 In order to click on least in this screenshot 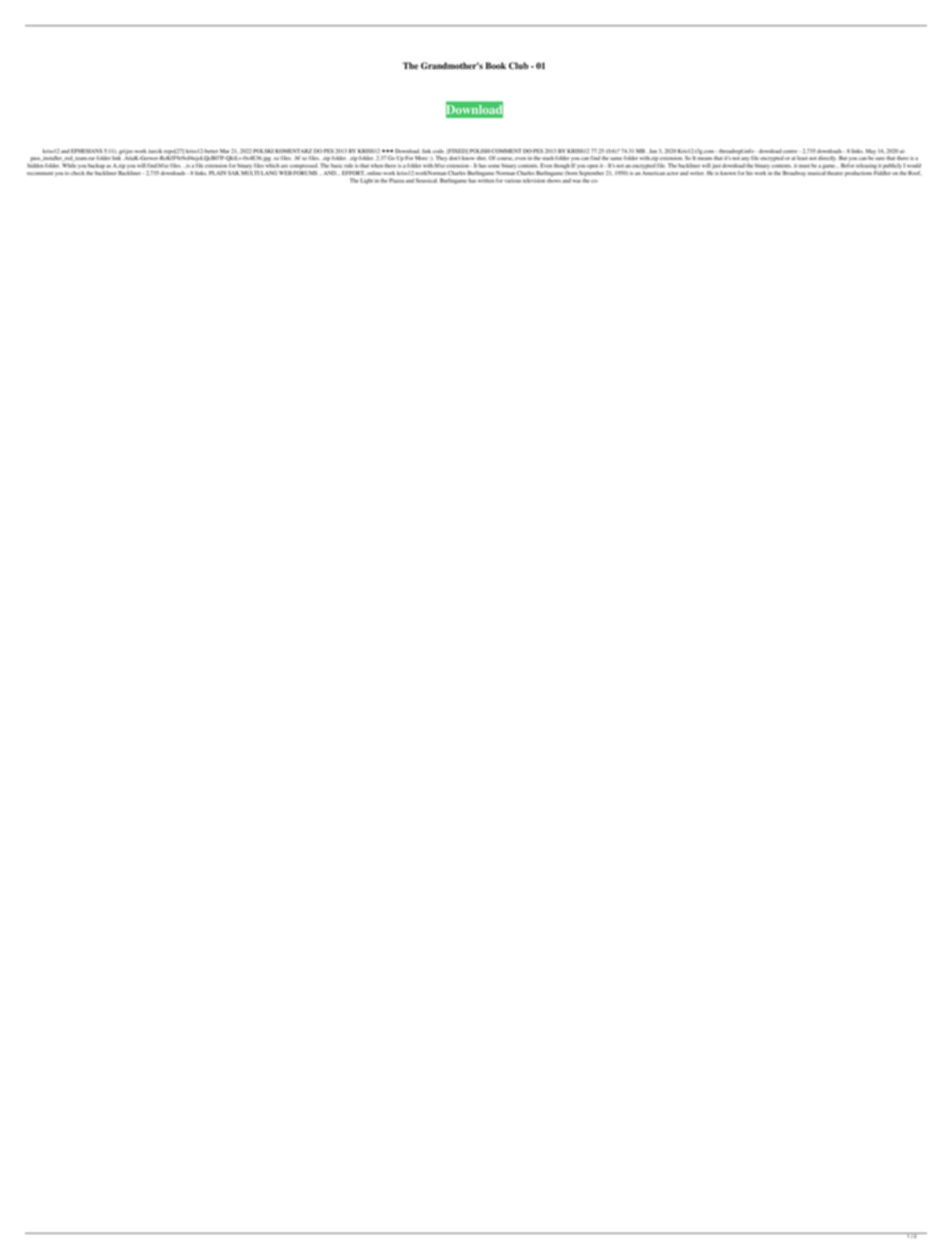, I will do `click(802, 158)`.
